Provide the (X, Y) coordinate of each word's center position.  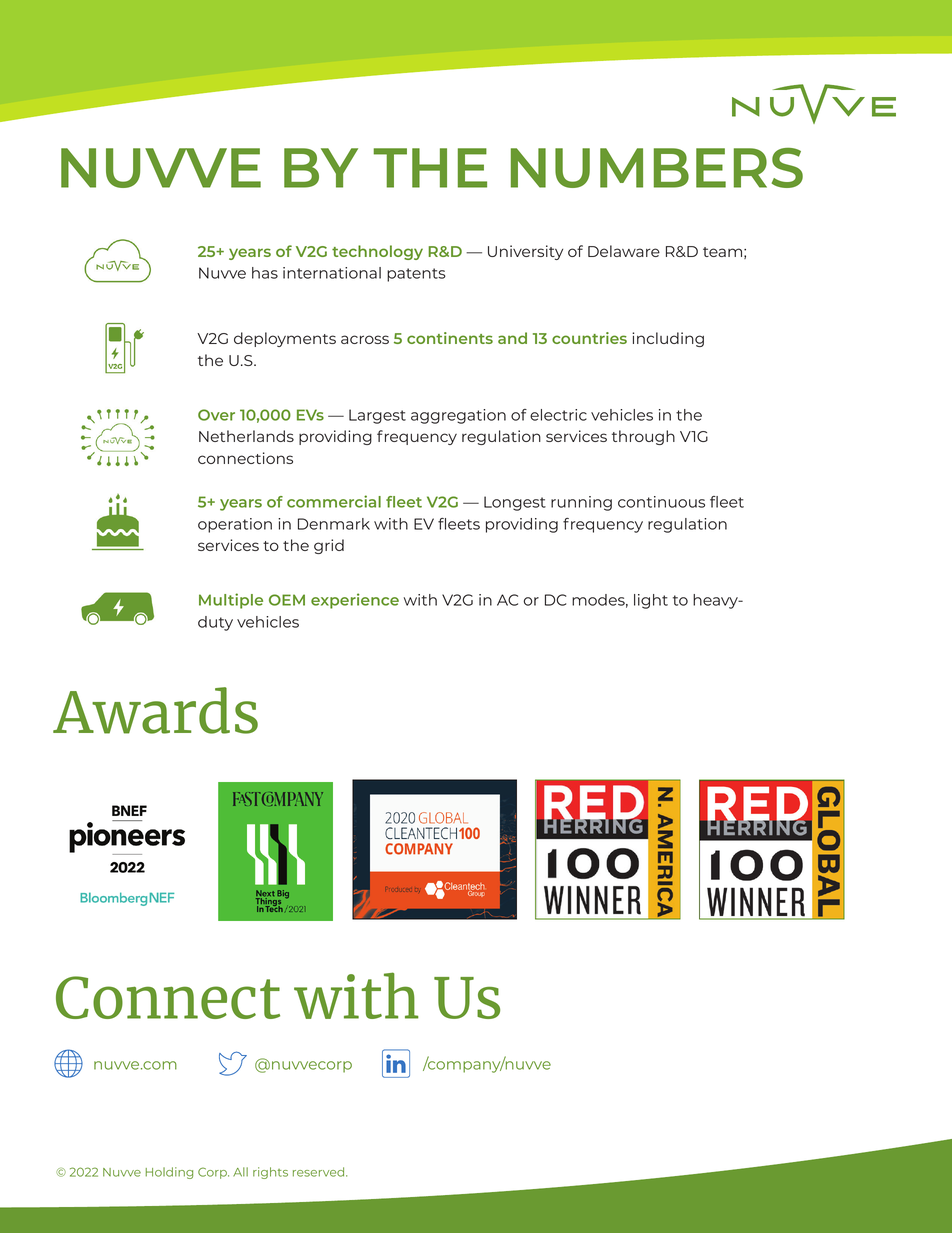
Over (216, 415)
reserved (320, 1172)
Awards (155, 710)
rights (270, 1173)
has (265, 273)
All (240, 1172)
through (643, 437)
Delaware (624, 251)
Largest (377, 416)
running (581, 503)
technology (377, 252)
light (651, 601)
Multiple (231, 601)
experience (355, 601)
